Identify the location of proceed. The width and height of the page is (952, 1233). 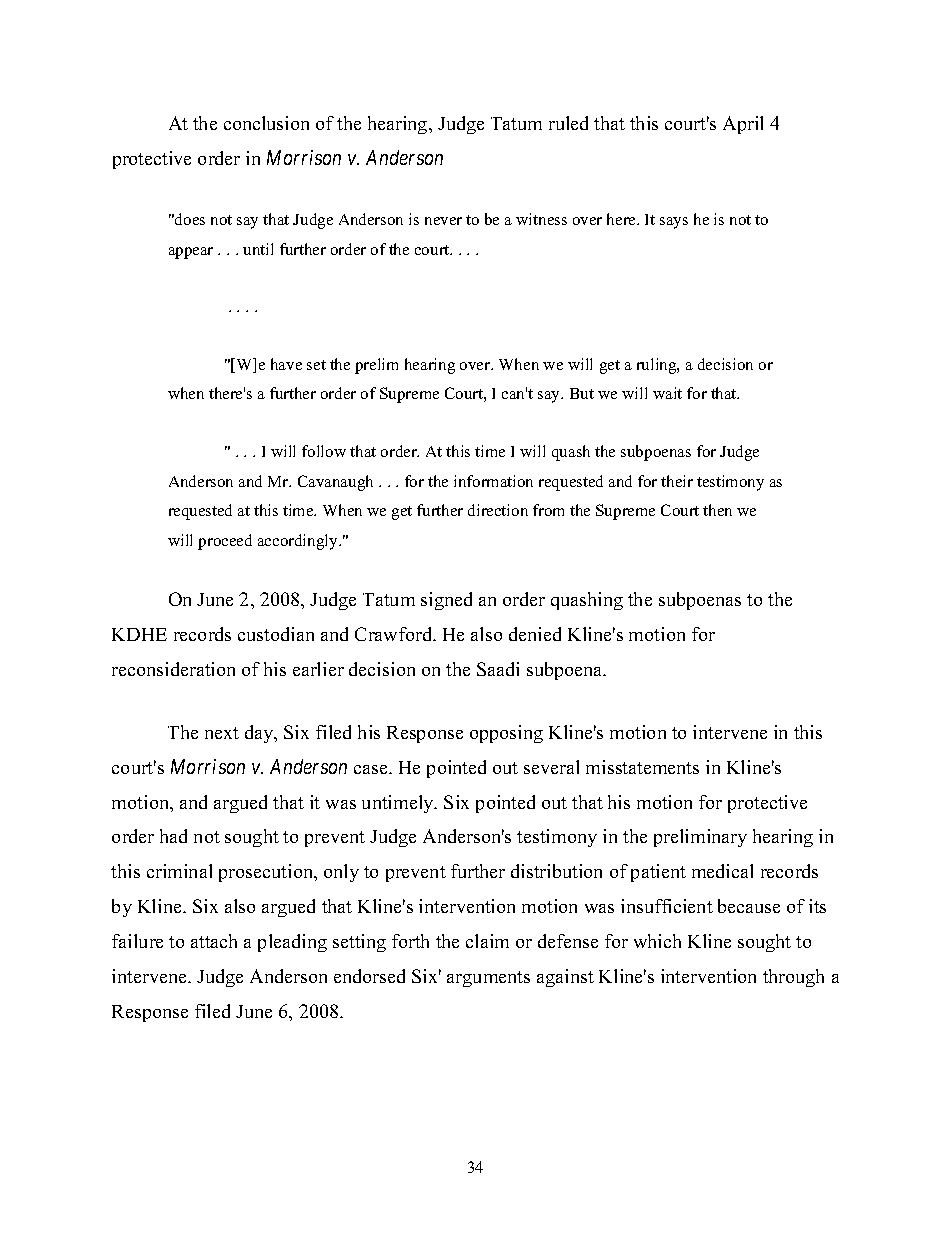
(225, 542).
